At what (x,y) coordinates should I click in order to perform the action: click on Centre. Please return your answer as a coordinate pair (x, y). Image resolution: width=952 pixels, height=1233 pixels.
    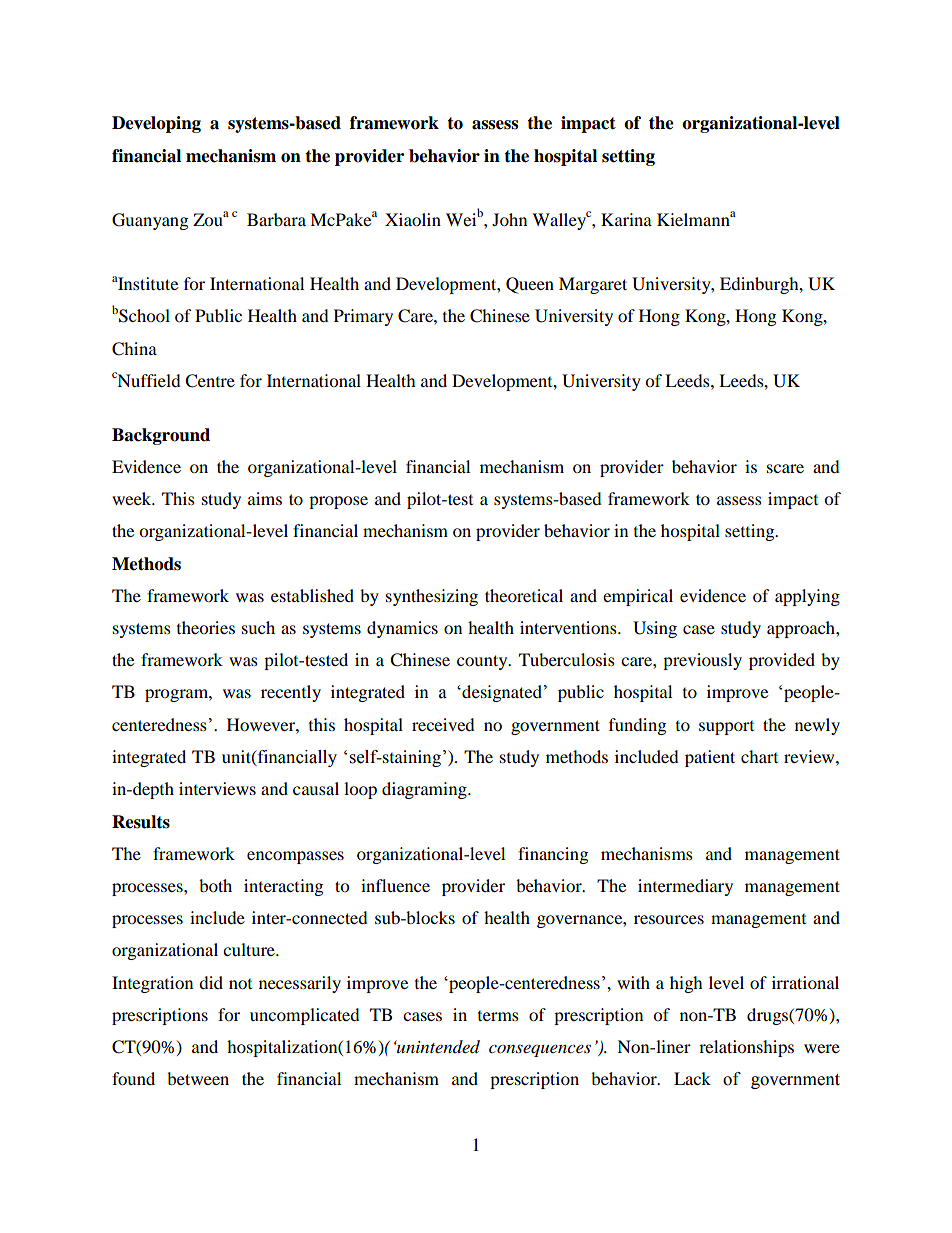
    Looking at the image, I should click on (210, 381).
